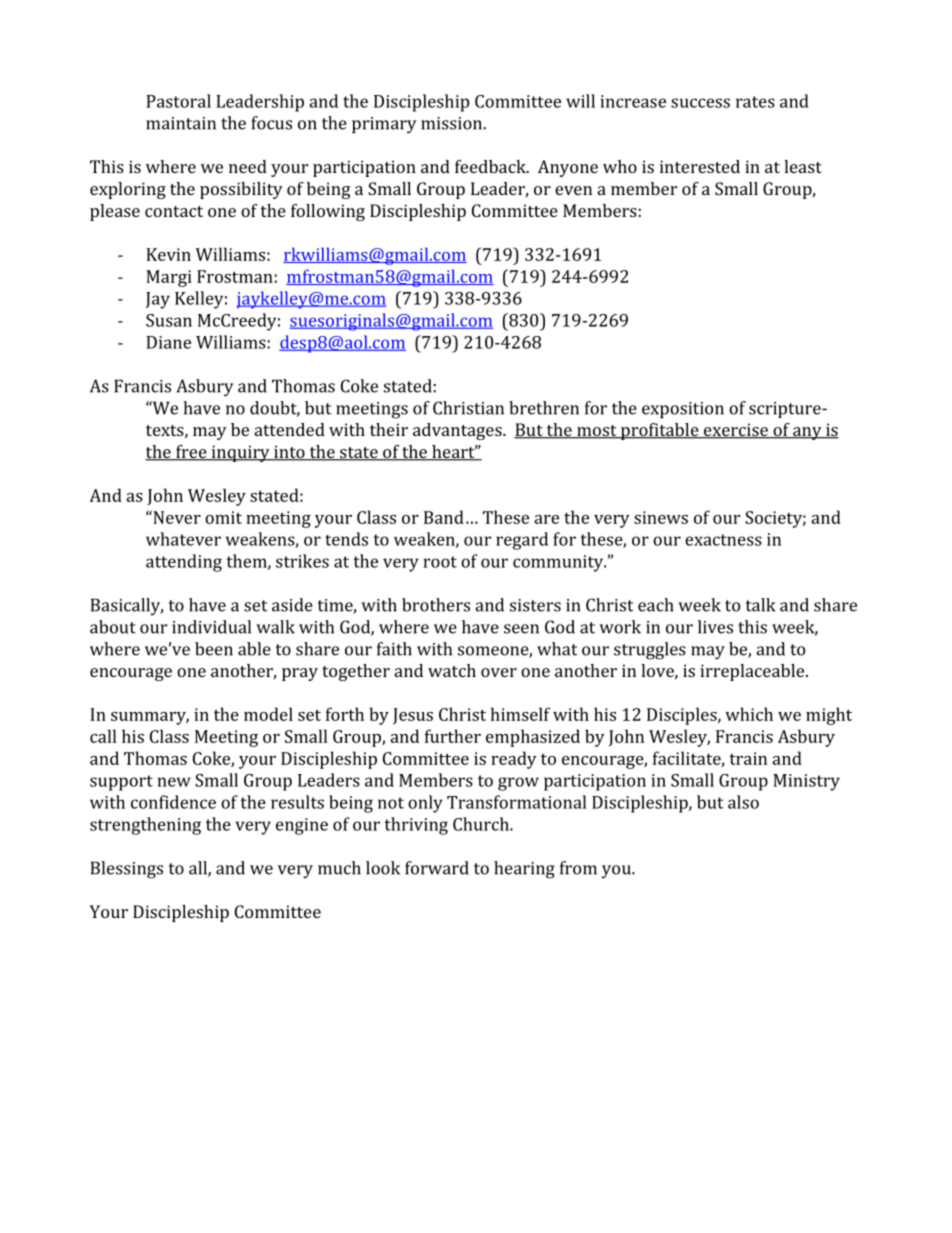 The height and width of the page is (1233, 952). I want to click on strengthening, so click(145, 826).
